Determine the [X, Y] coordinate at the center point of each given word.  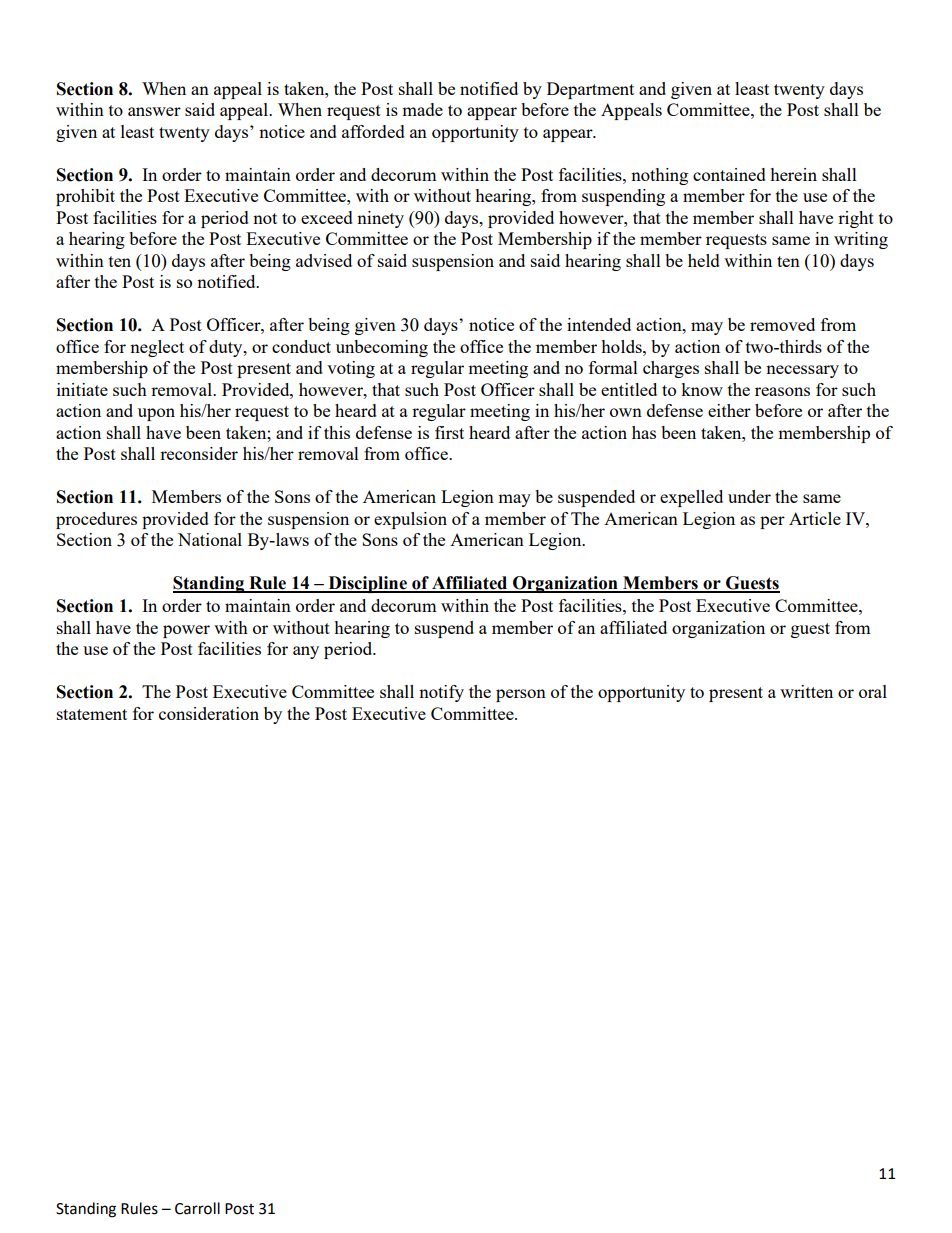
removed [782, 324]
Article [815, 518]
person [521, 695]
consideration [209, 713]
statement [92, 714]
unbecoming [382, 348]
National [210, 539]
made [422, 109]
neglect [157, 348]
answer [154, 111]
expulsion [410, 520]
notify [441, 693]
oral [873, 691]
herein [793, 174]
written [806, 691]
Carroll [197, 1208]
